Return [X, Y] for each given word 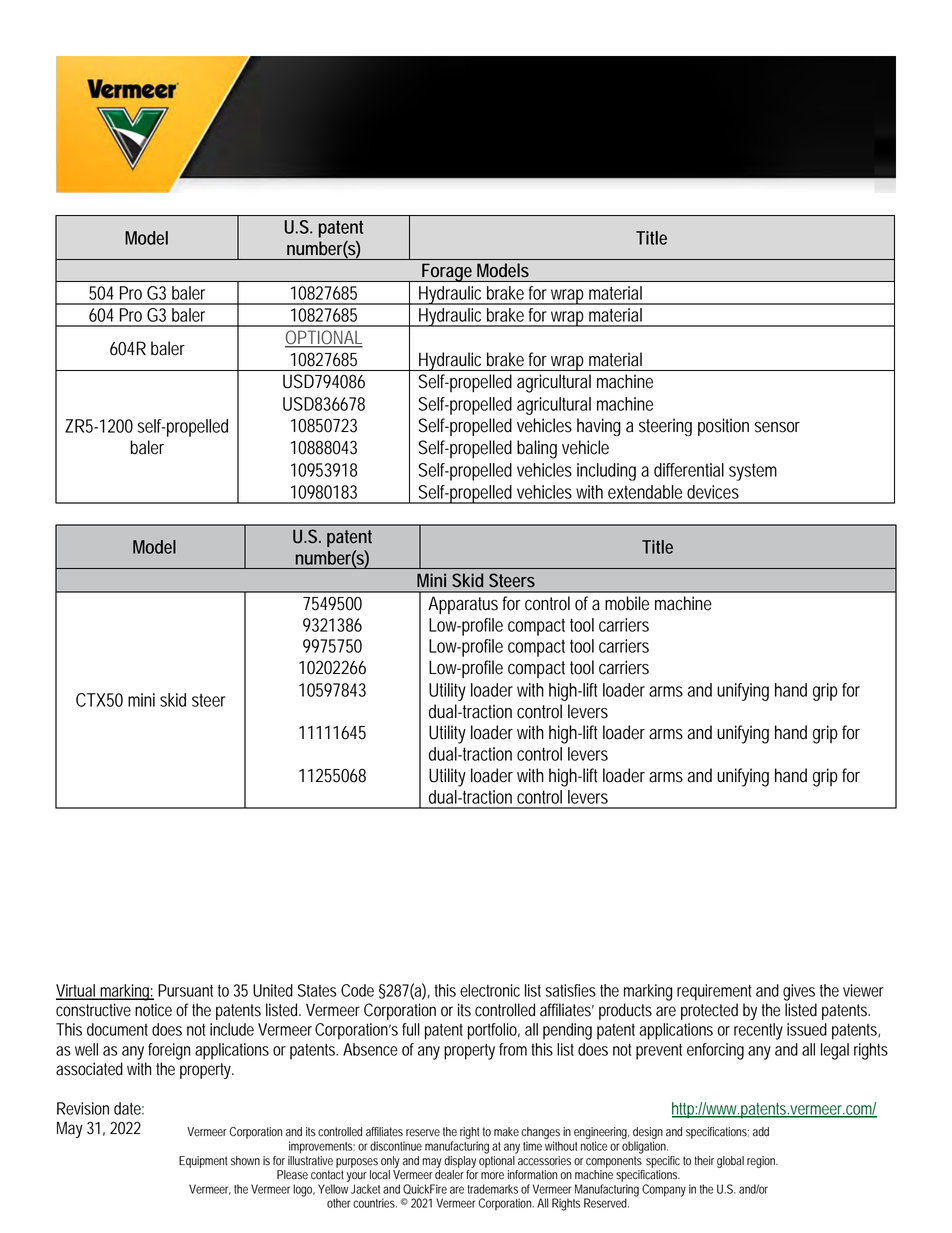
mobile [627, 603]
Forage [448, 272]
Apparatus [463, 605]
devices [713, 492]
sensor [777, 427]
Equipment [203, 1162]
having [599, 427]
